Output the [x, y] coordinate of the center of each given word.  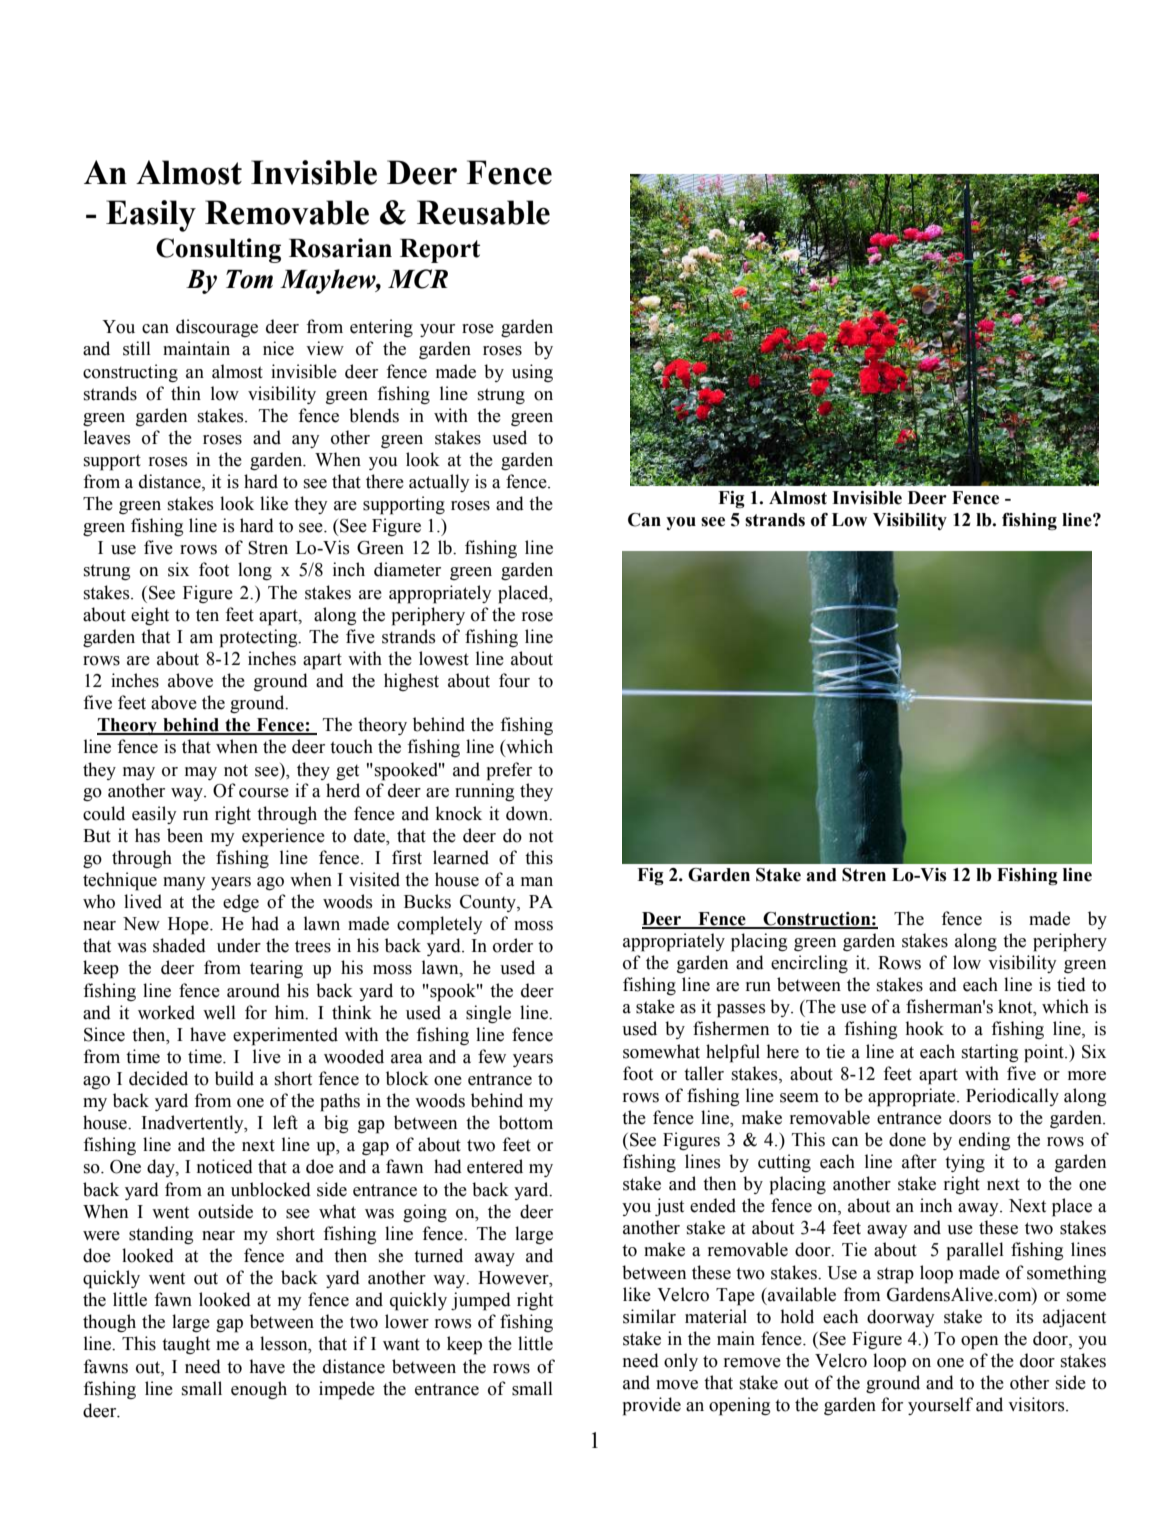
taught [186, 1345]
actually [439, 483]
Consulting [218, 250]
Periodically [1012, 1097]
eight [150, 616]
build [234, 1078]
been [185, 835]
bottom [526, 1122]
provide [652, 1406]
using [532, 373]
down [528, 813]
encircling [809, 964]
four [514, 680]
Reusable [483, 212]
